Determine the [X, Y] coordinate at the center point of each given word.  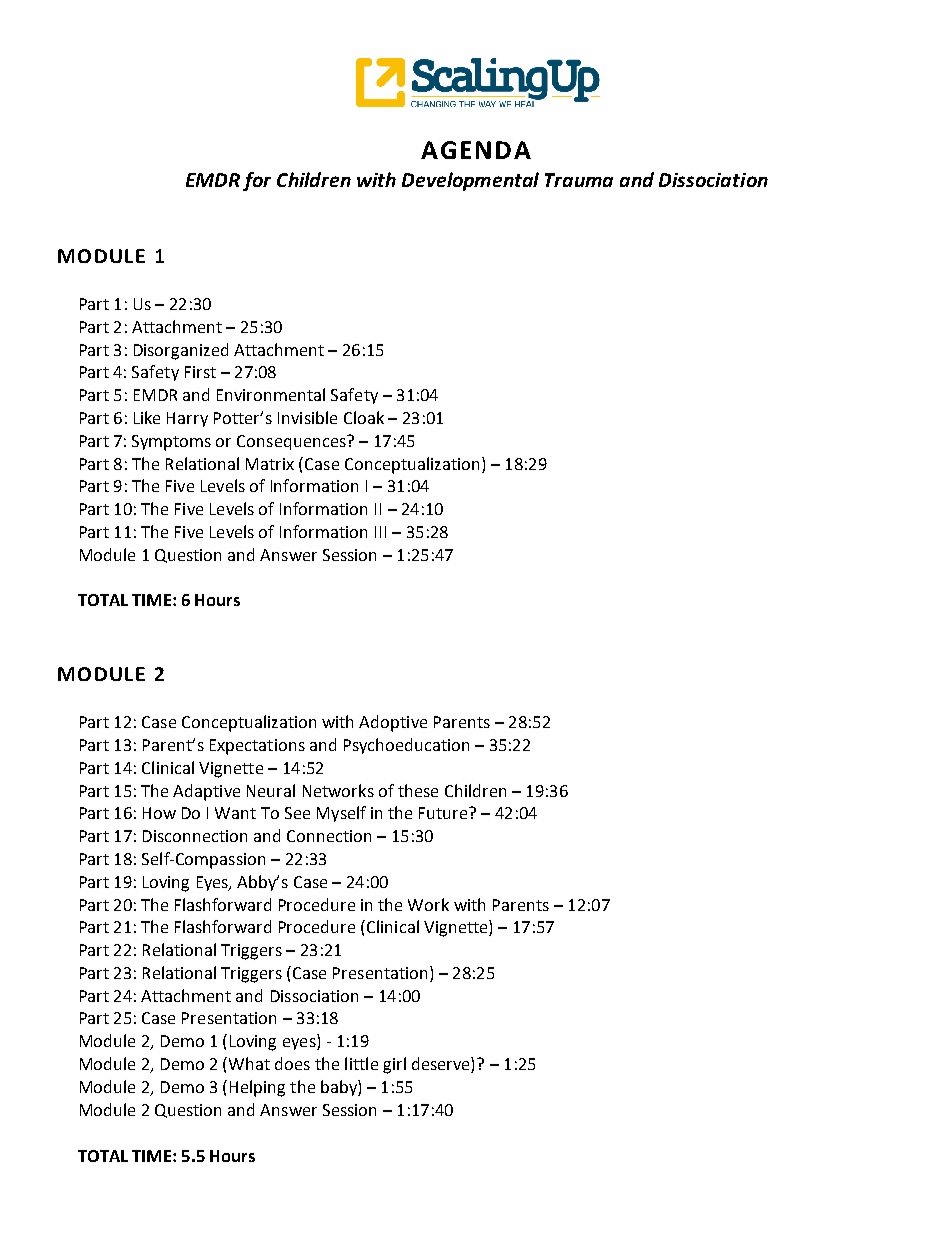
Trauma [579, 180]
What [248, 1063]
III [380, 532]
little [361, 1063]
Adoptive [393, 723]
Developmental [470, 181]
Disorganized [181, 351]
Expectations [257, 747]
